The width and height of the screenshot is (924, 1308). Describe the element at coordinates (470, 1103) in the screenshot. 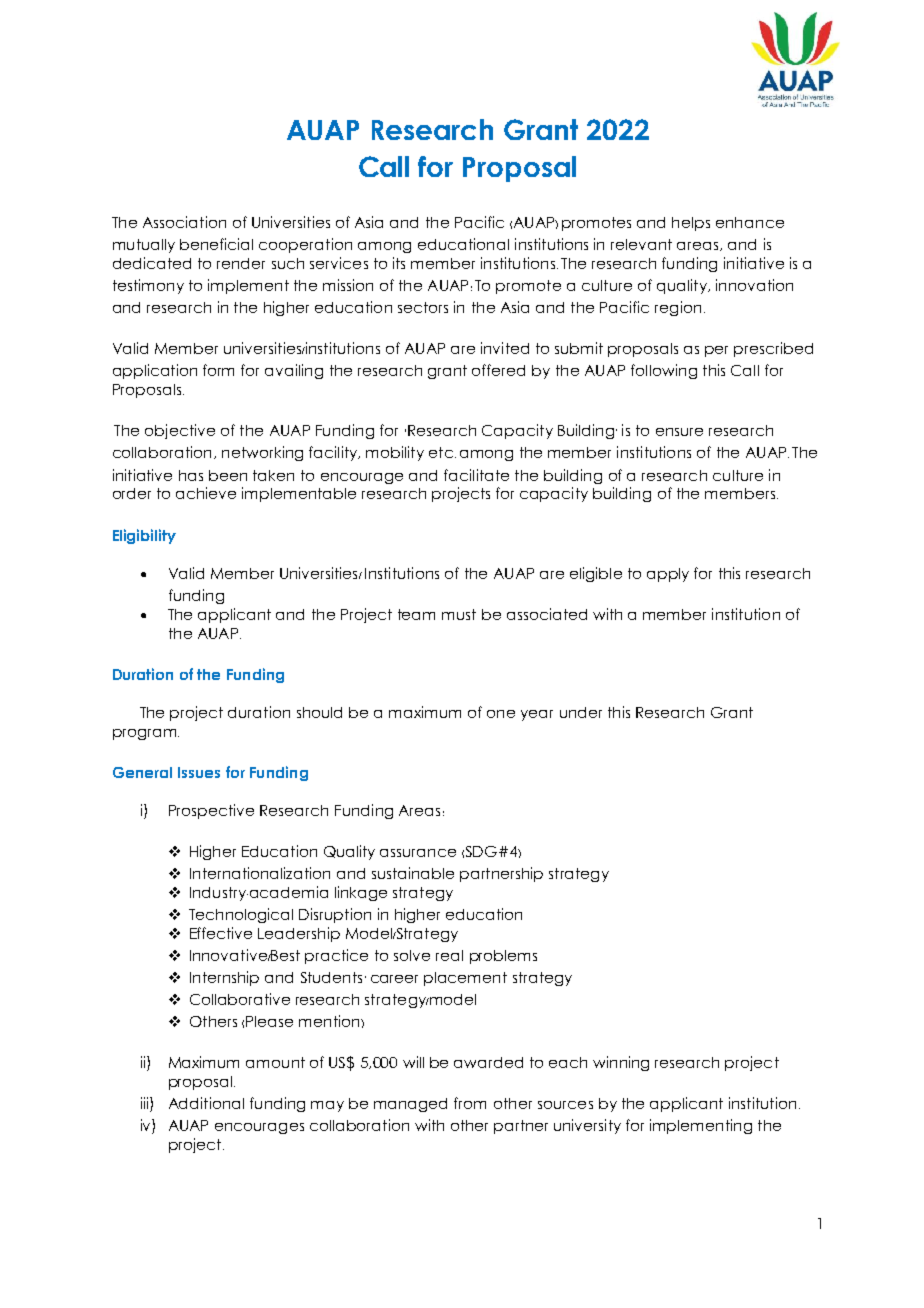

I see `from` at that location.
